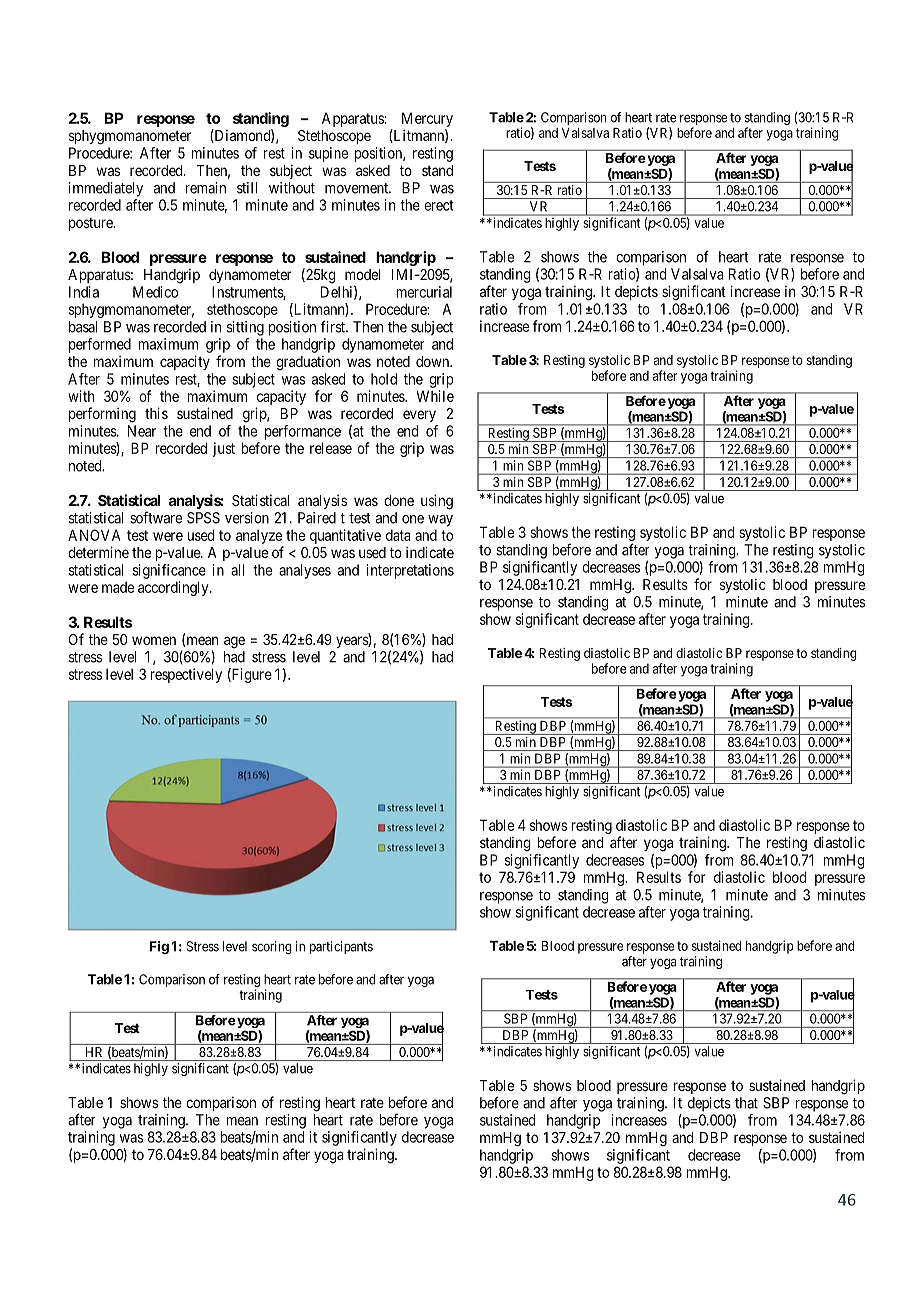 This document has width=924, height=1308. What do you see at coordinates (435, 396) in the document?
I see `While` at bounding box center [435, 396].
